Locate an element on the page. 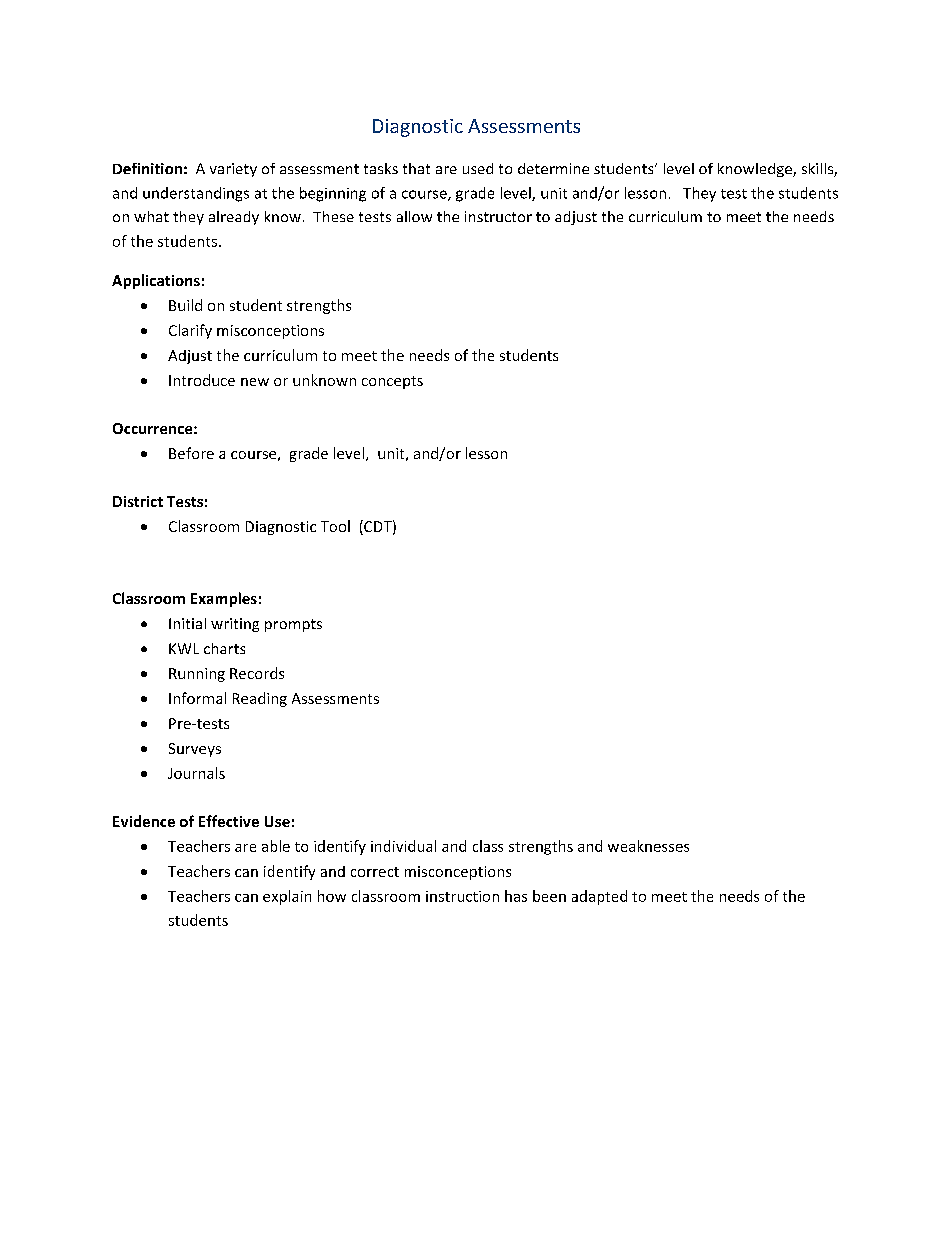  prompts is located at coordinates (293, 625).
